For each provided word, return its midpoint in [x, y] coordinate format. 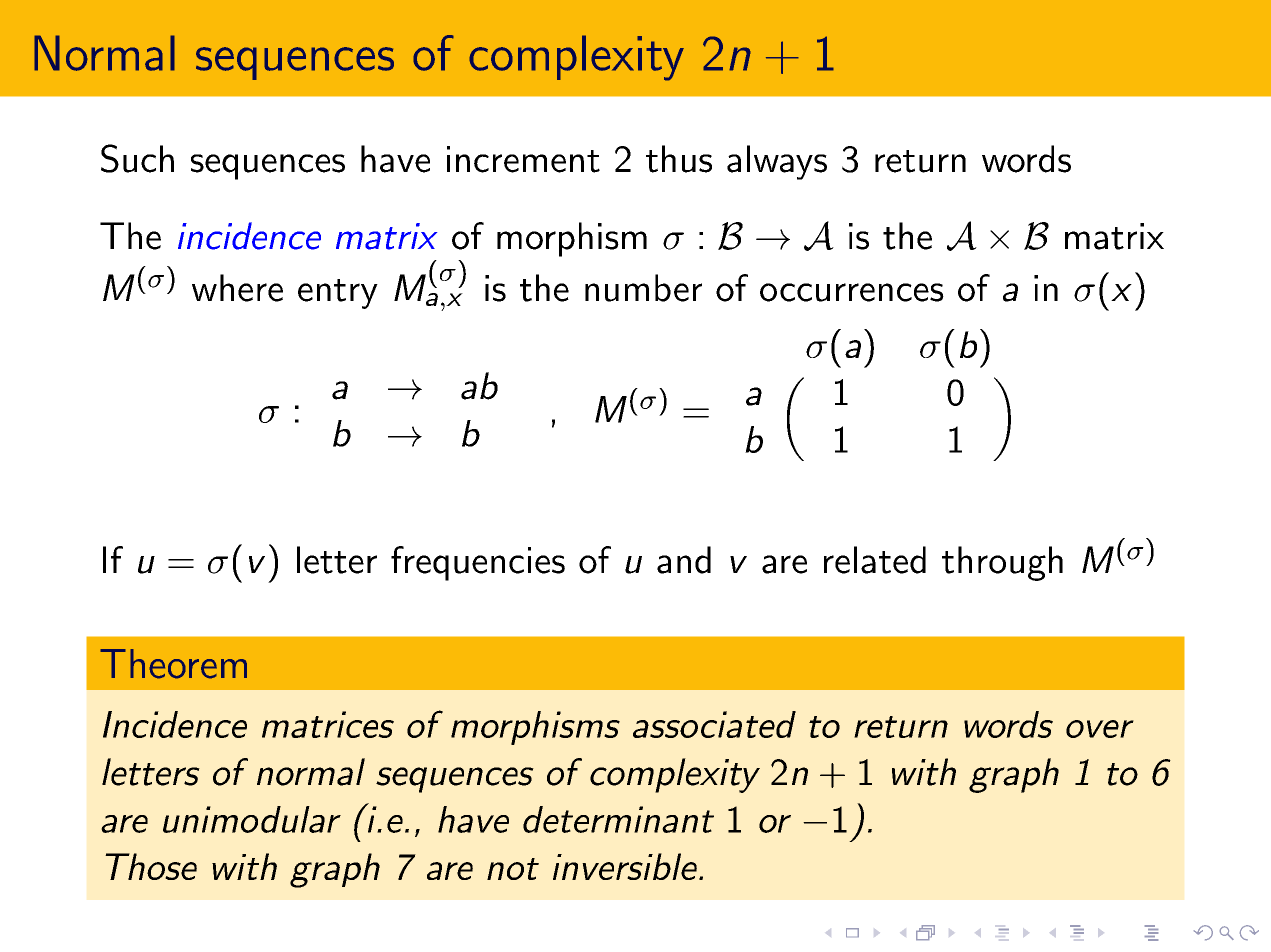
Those [151, 866]
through [1002, 563]
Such [137, 158]
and [684, 560]
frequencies [478, 563]
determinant [618, 819]
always [777, 162]
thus [679, 159]
